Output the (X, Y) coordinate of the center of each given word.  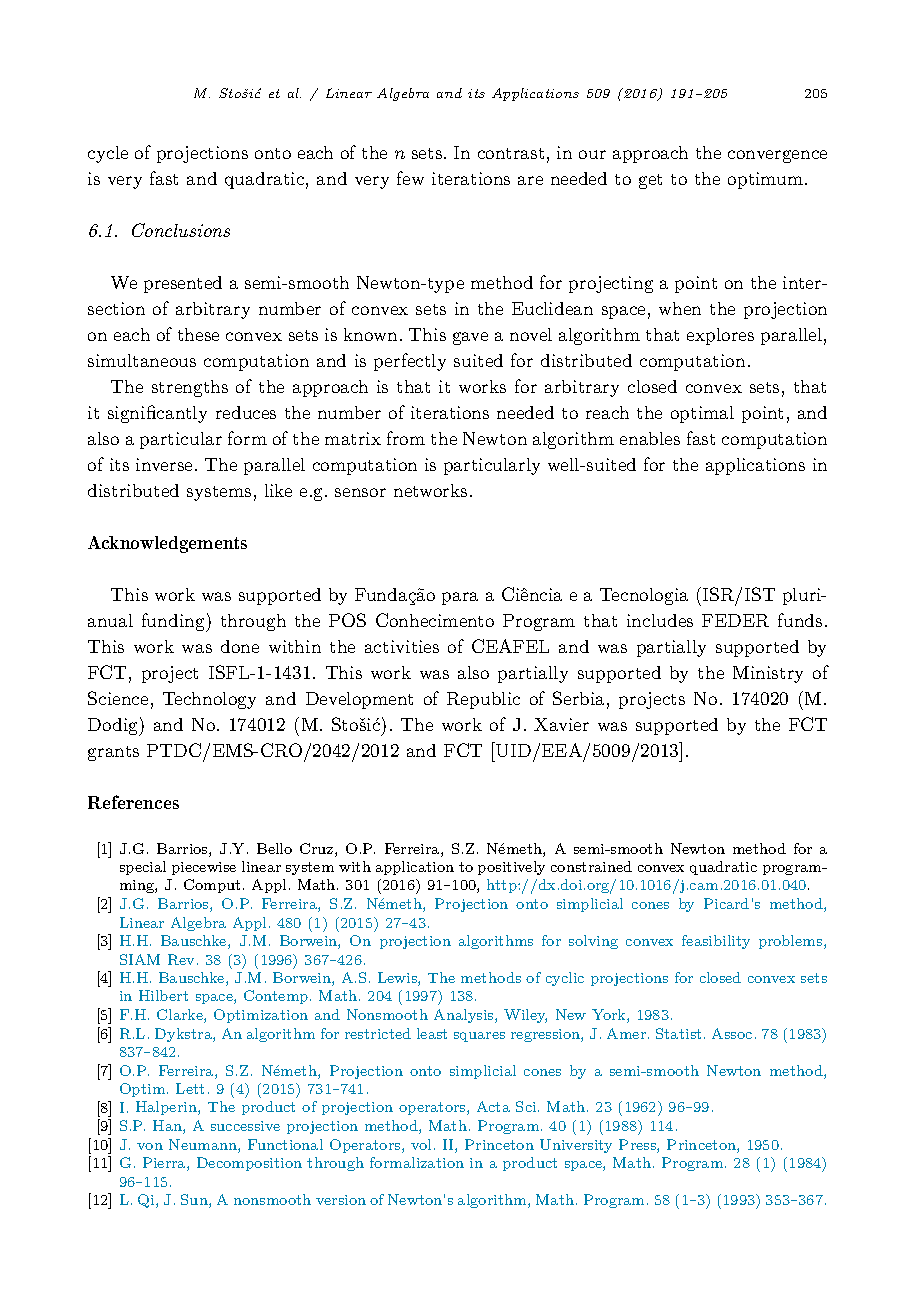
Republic (483, 700)
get (650, 181)
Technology (209, 700)
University (576, 1146)
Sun (195, 1201)
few (410, 178)
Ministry (768, 674)
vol (421, 1144)
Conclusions (181, 230)
